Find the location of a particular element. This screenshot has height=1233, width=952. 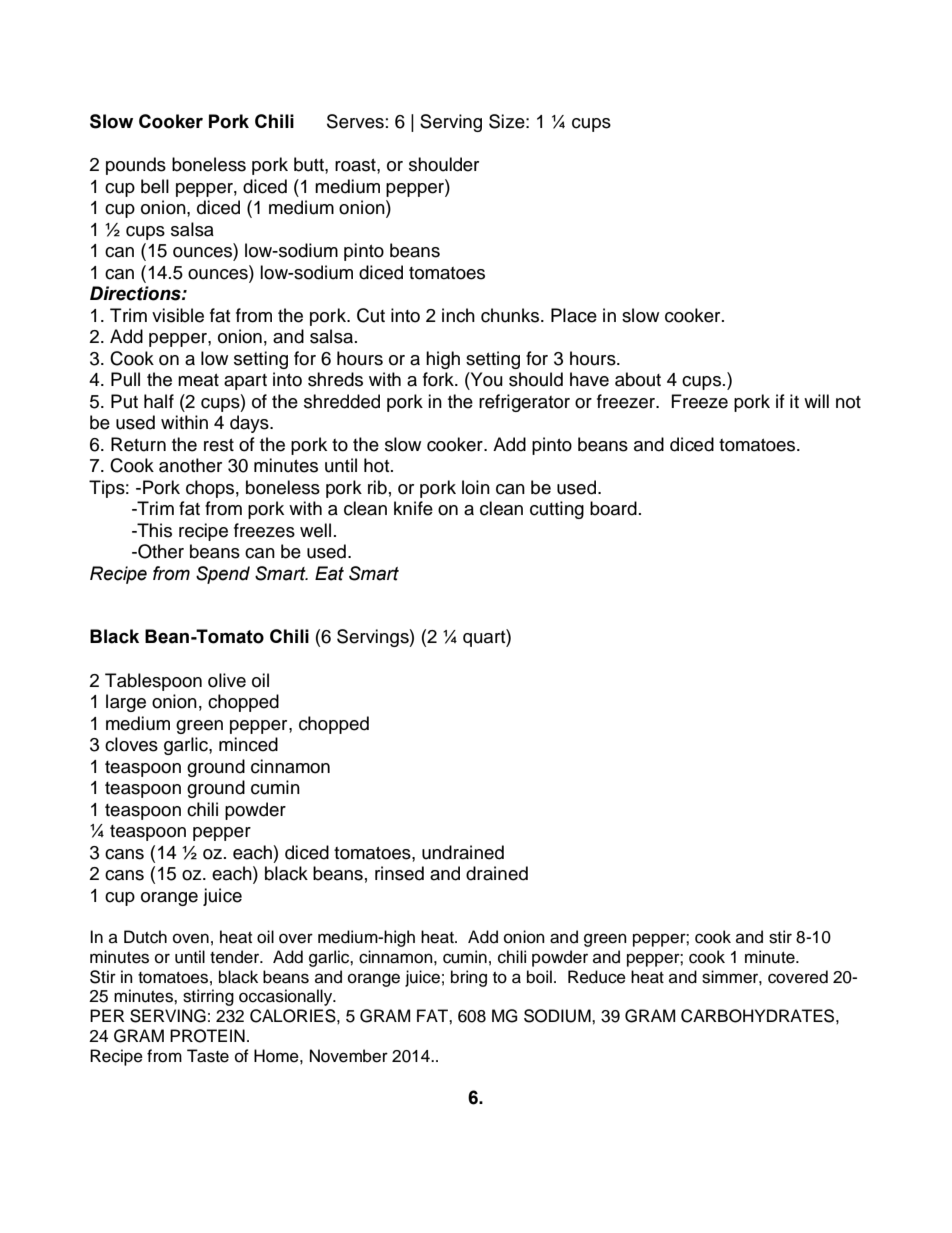

bring is located at coordinates (469, 978).
